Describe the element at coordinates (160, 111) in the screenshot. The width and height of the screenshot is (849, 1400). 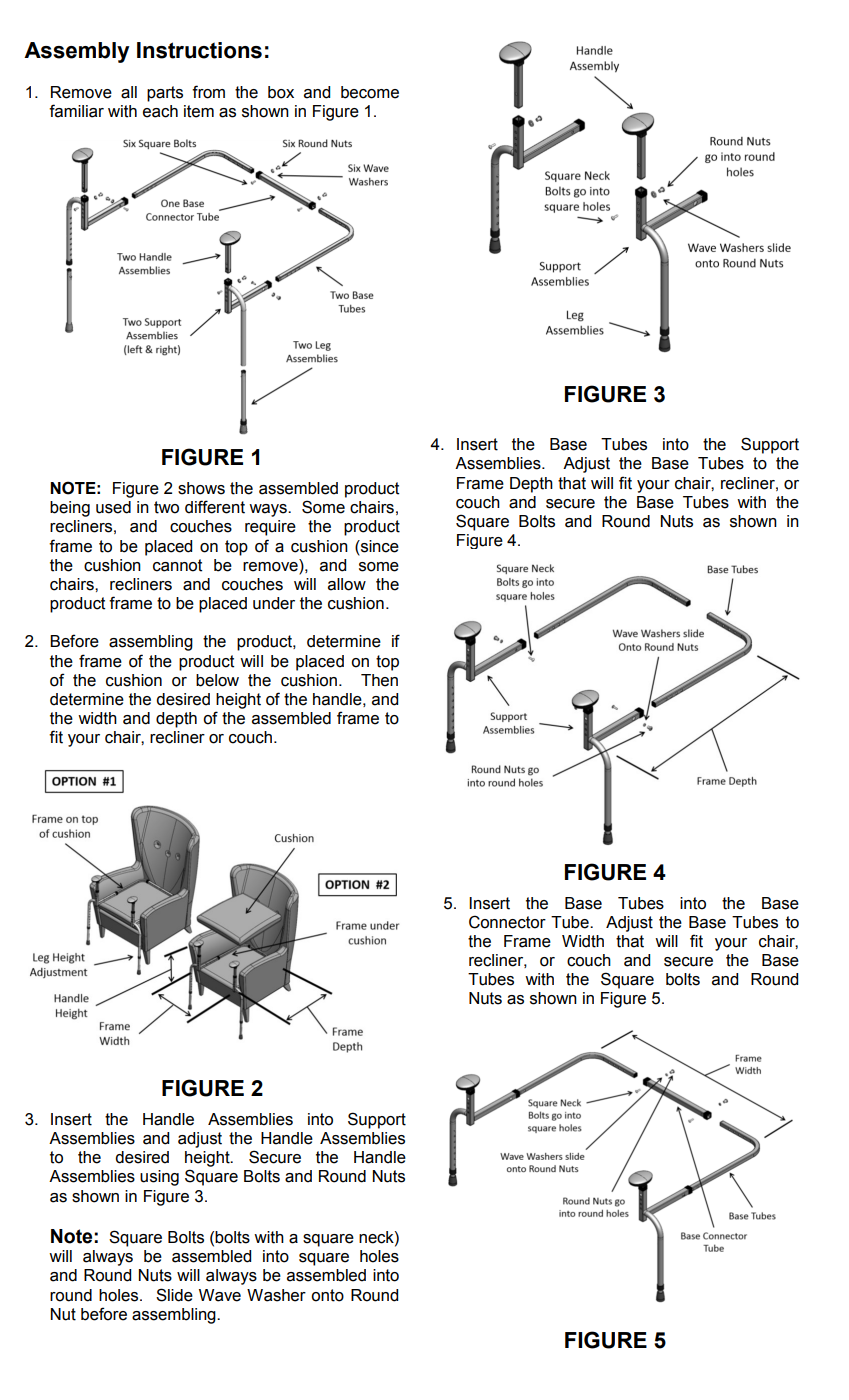
I see `each` at that location.
